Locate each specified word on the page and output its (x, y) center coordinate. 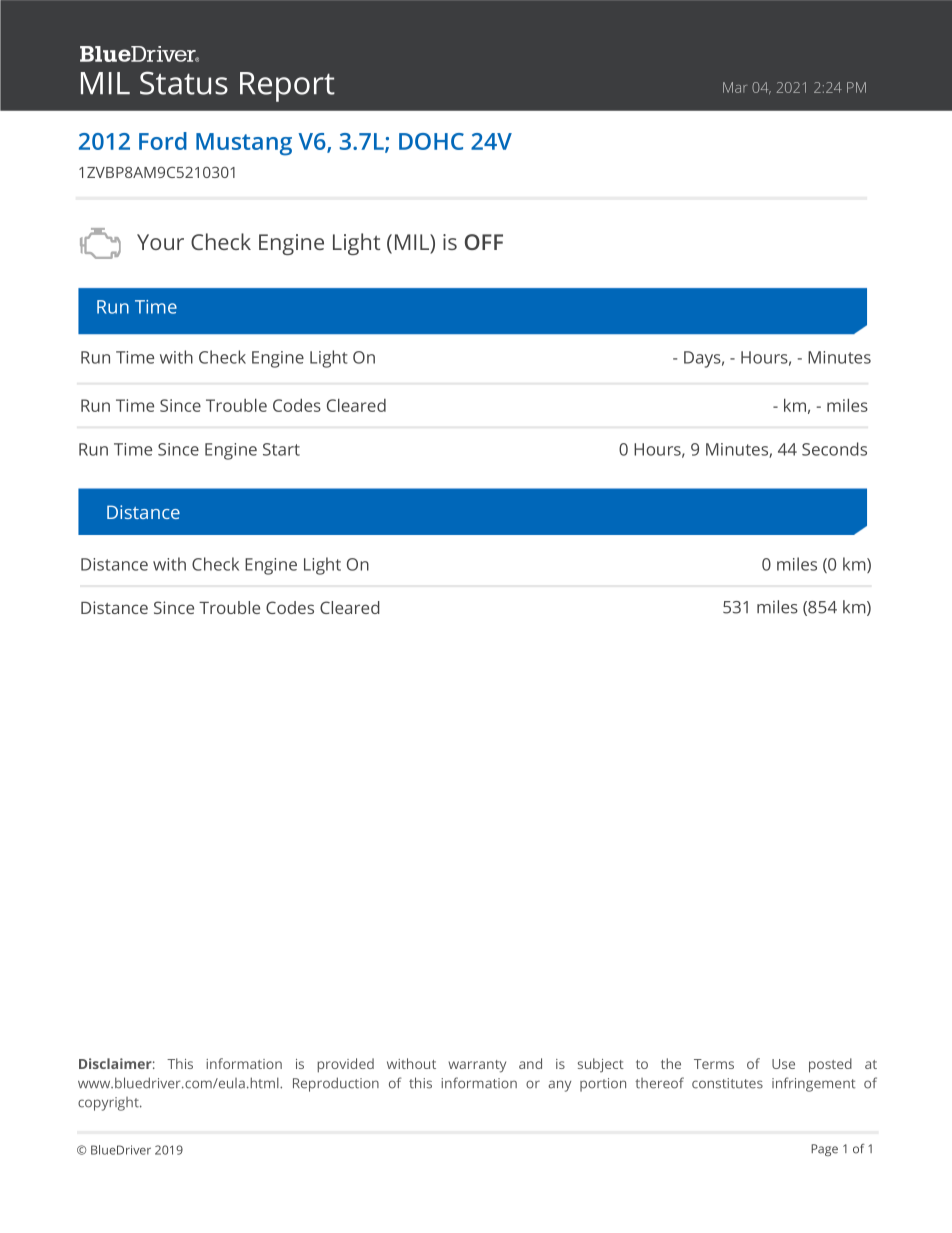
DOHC (431, 141)
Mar (735, 87)
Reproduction (336, 1084)
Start (281, 449)
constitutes (727, 1083)
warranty (477, 1066)
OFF (484, 242)
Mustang (244, 144)
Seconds (834, 449)
